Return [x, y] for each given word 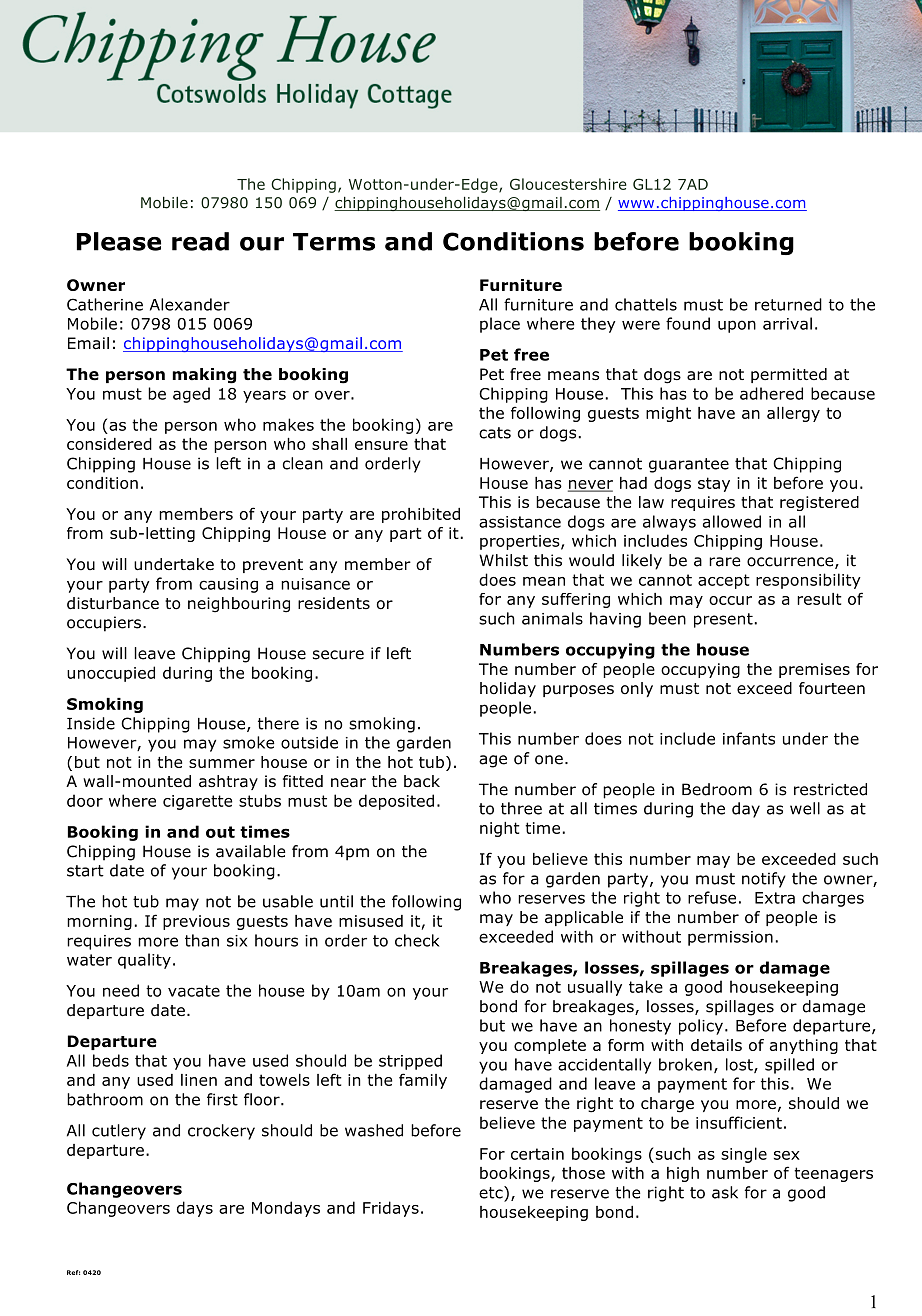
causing [228, 585]
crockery [221, 1132]
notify [764, 880]
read [200, 241]
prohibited [421, 515]
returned [788, 304]
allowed [732, 521]
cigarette [197, 802]
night [500, 829]
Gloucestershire [568, 184]
